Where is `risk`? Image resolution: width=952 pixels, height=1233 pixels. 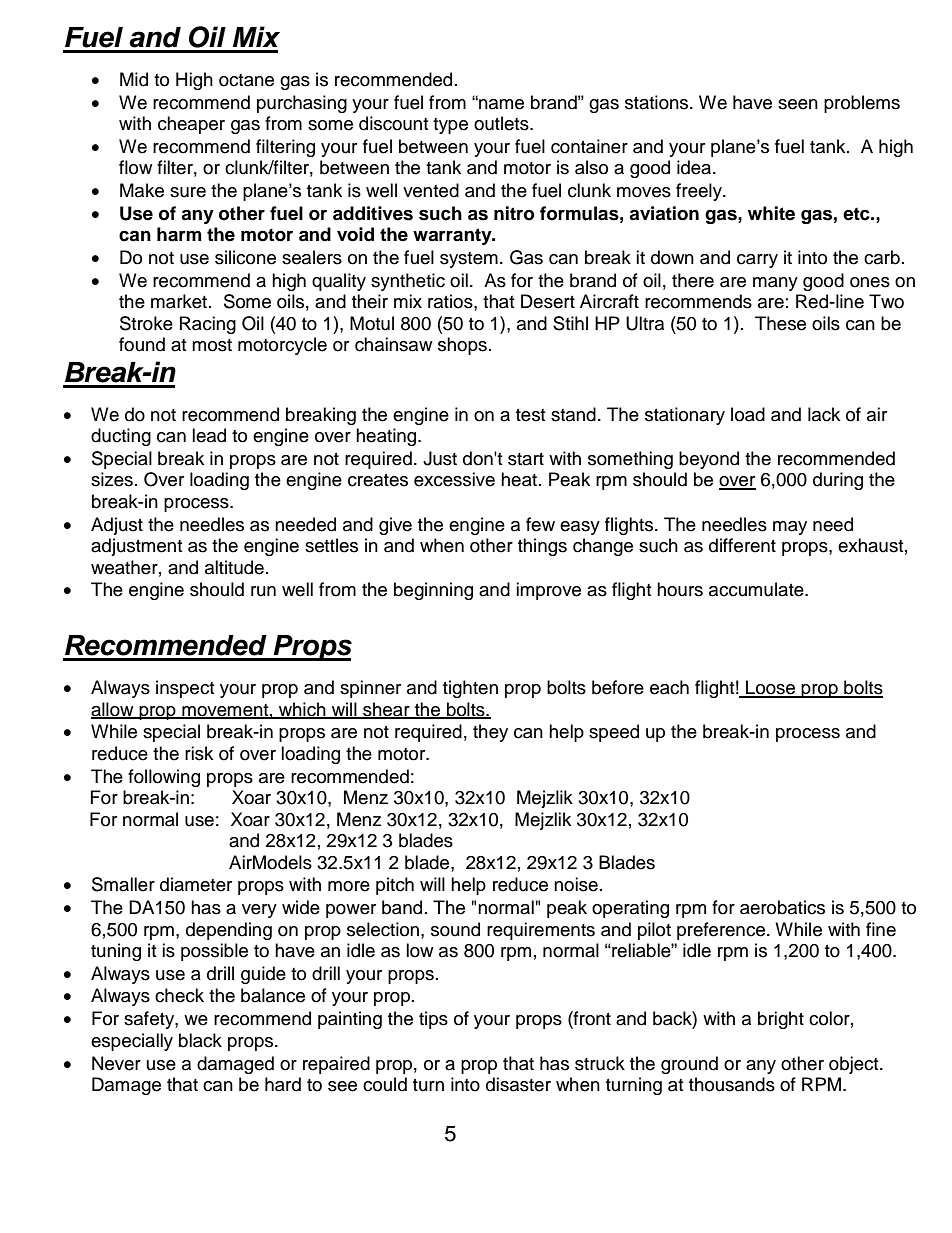
risk is located at coordinates (199, 753).
